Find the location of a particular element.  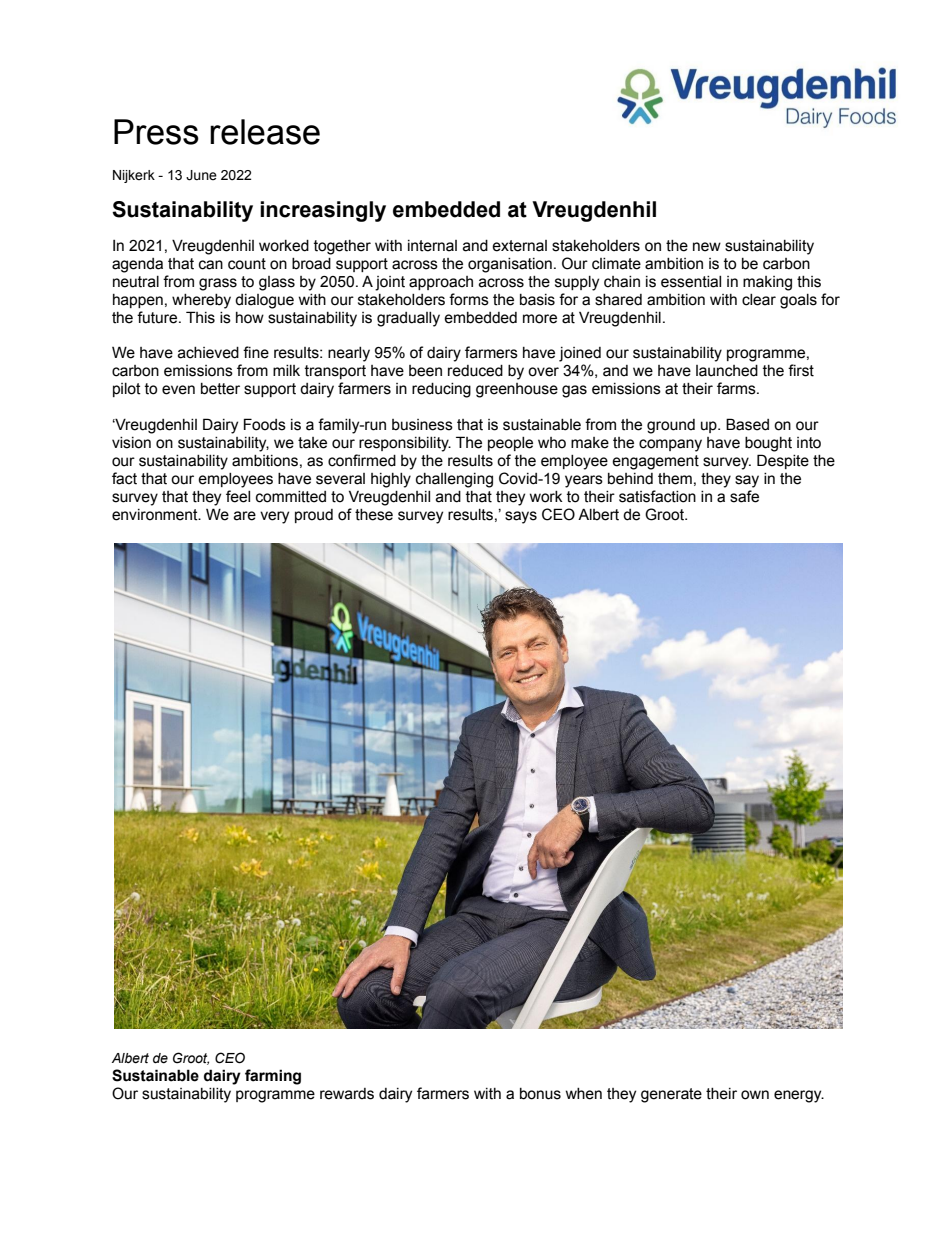

better is located at coordinates (220, 389).
